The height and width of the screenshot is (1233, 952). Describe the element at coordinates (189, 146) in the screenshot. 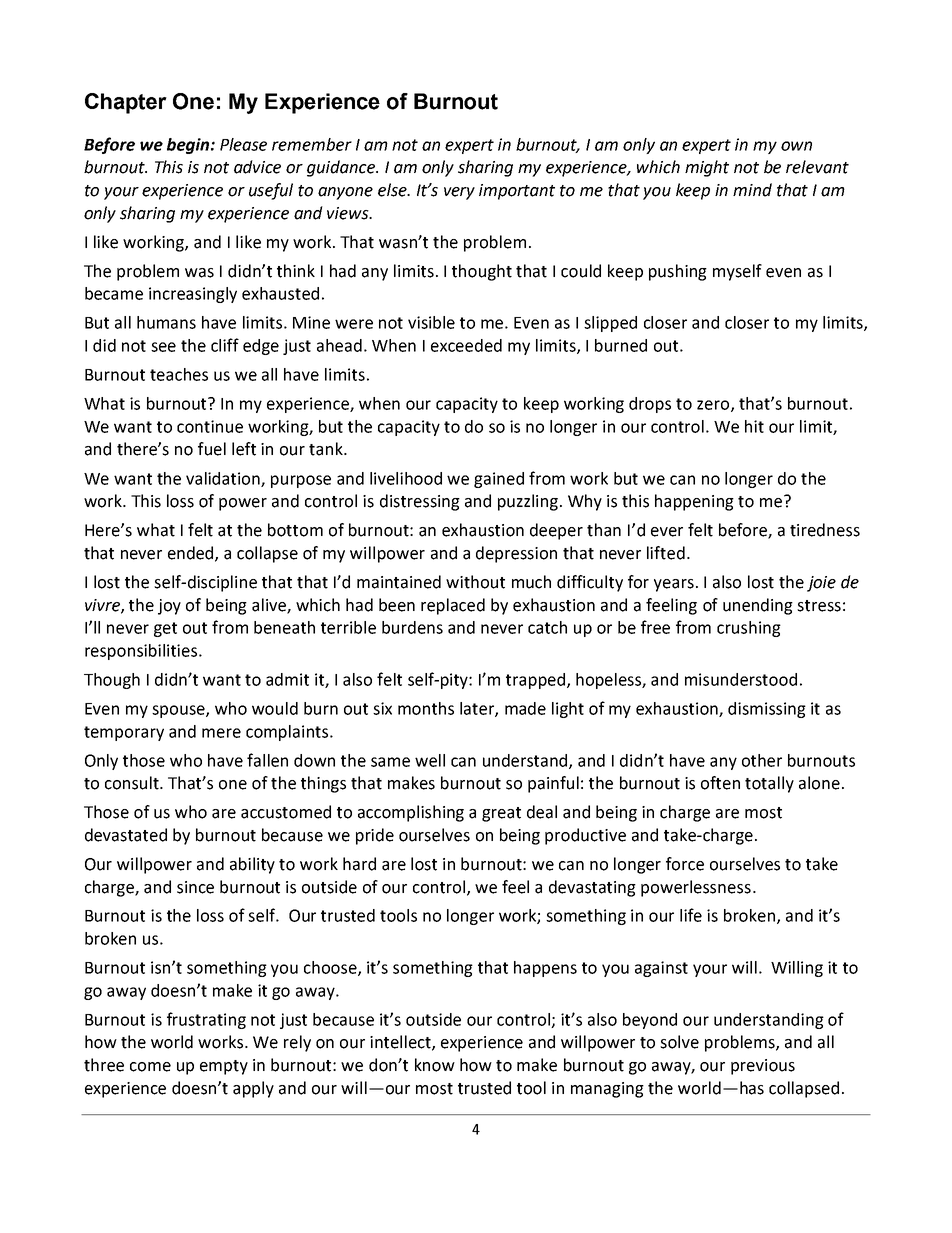

I see `begin` at that location.
